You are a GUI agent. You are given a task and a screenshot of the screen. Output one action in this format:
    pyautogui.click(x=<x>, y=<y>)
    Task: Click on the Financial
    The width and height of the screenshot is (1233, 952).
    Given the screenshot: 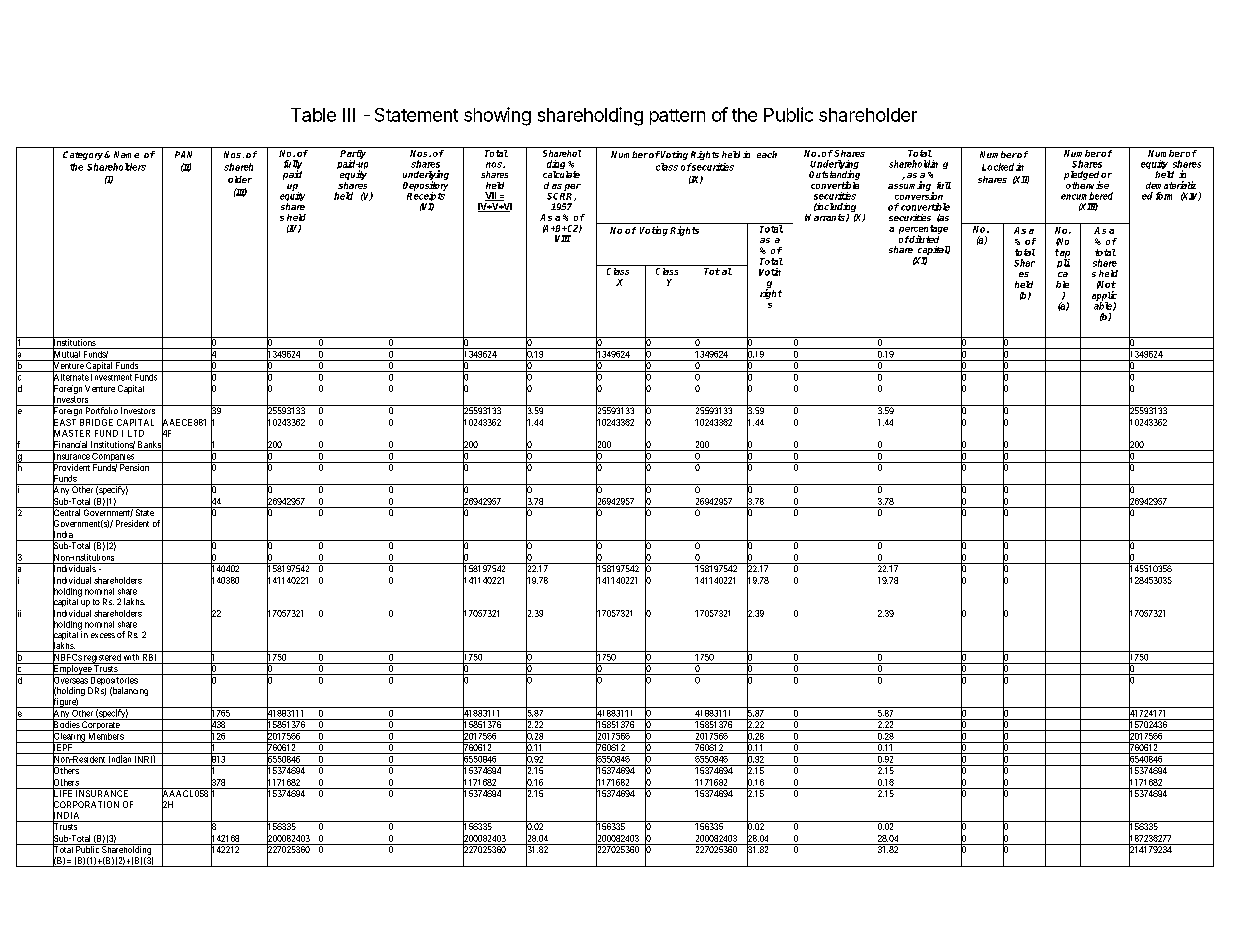 What is the action you would take?
    pyautogui.click(x=70, y=445)
